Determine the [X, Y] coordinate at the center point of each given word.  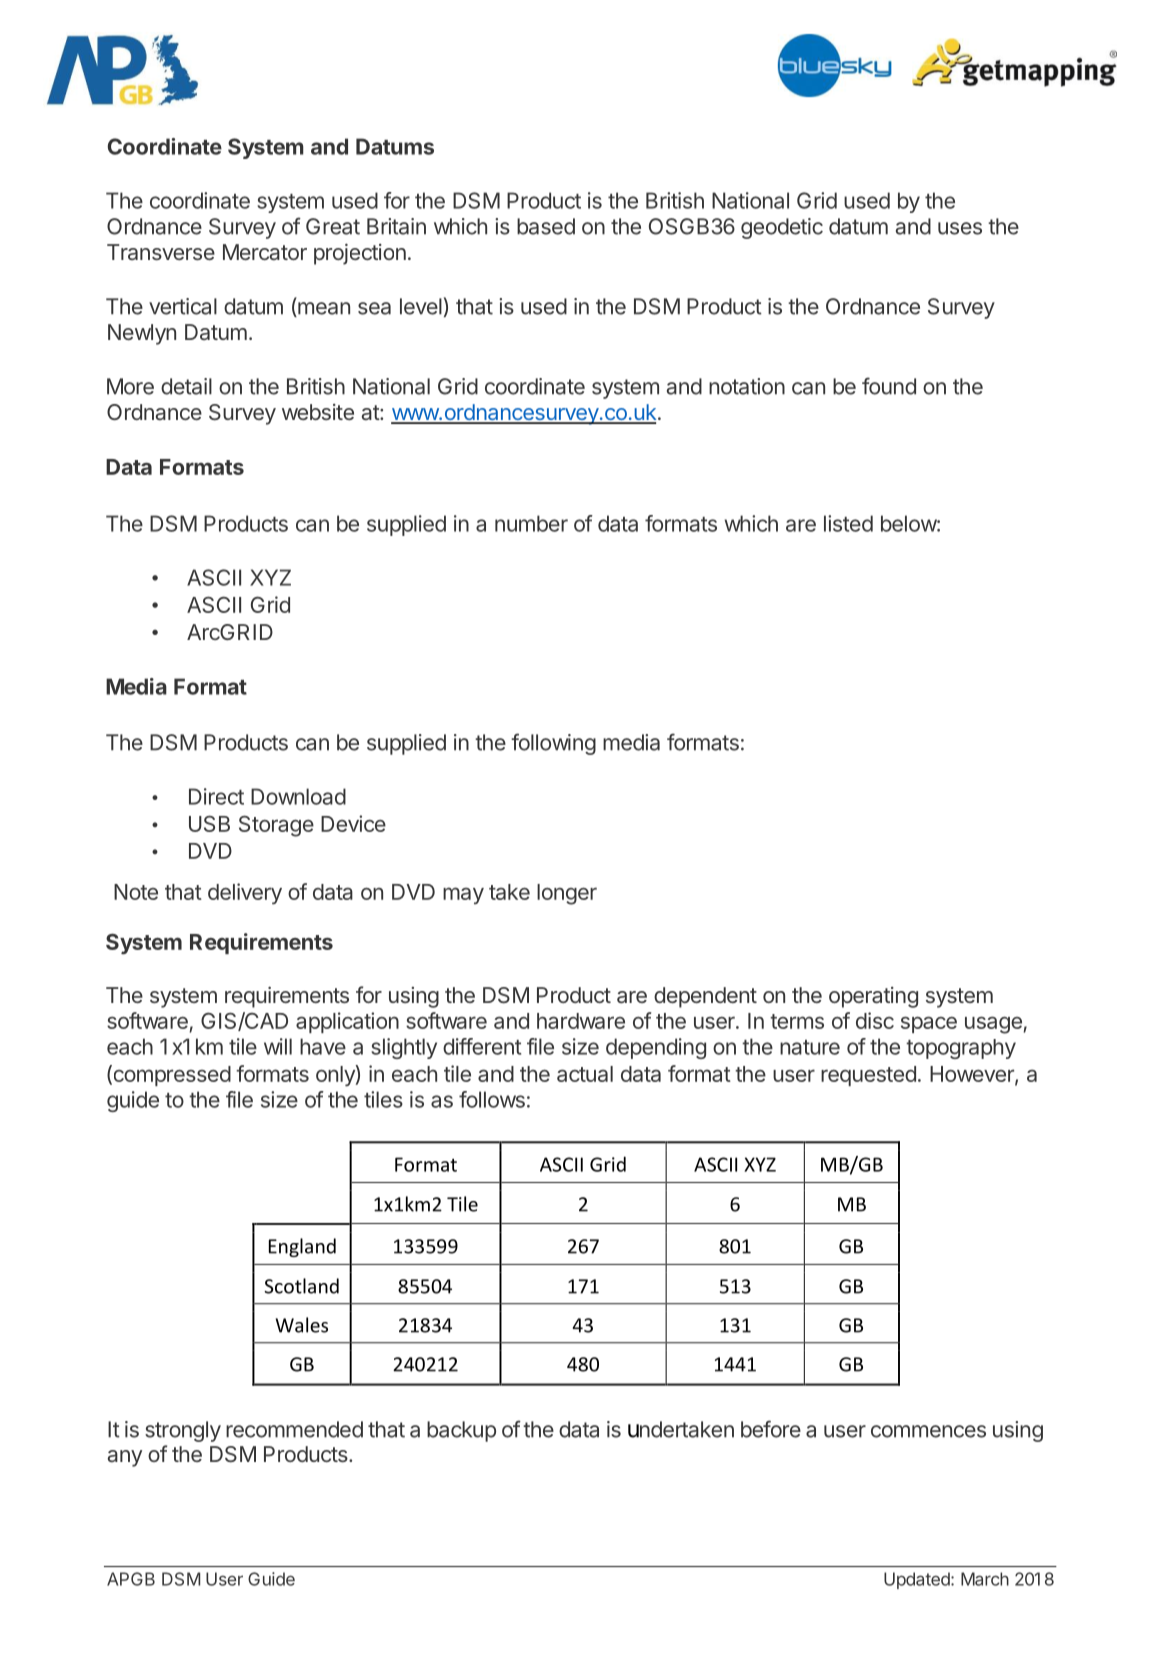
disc [875, 1020]
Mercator [265, 252]
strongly [183, 1431]
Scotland [301, 1286]
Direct [216, 796]
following [553, 744]
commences [928, 1431]
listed [848, 523]
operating [873, 997]
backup [461, 1431]
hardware [581, 1021]
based [546, 226]
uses [960, 228]
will [278, 1046]
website [318, 412]
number [531, 523]
